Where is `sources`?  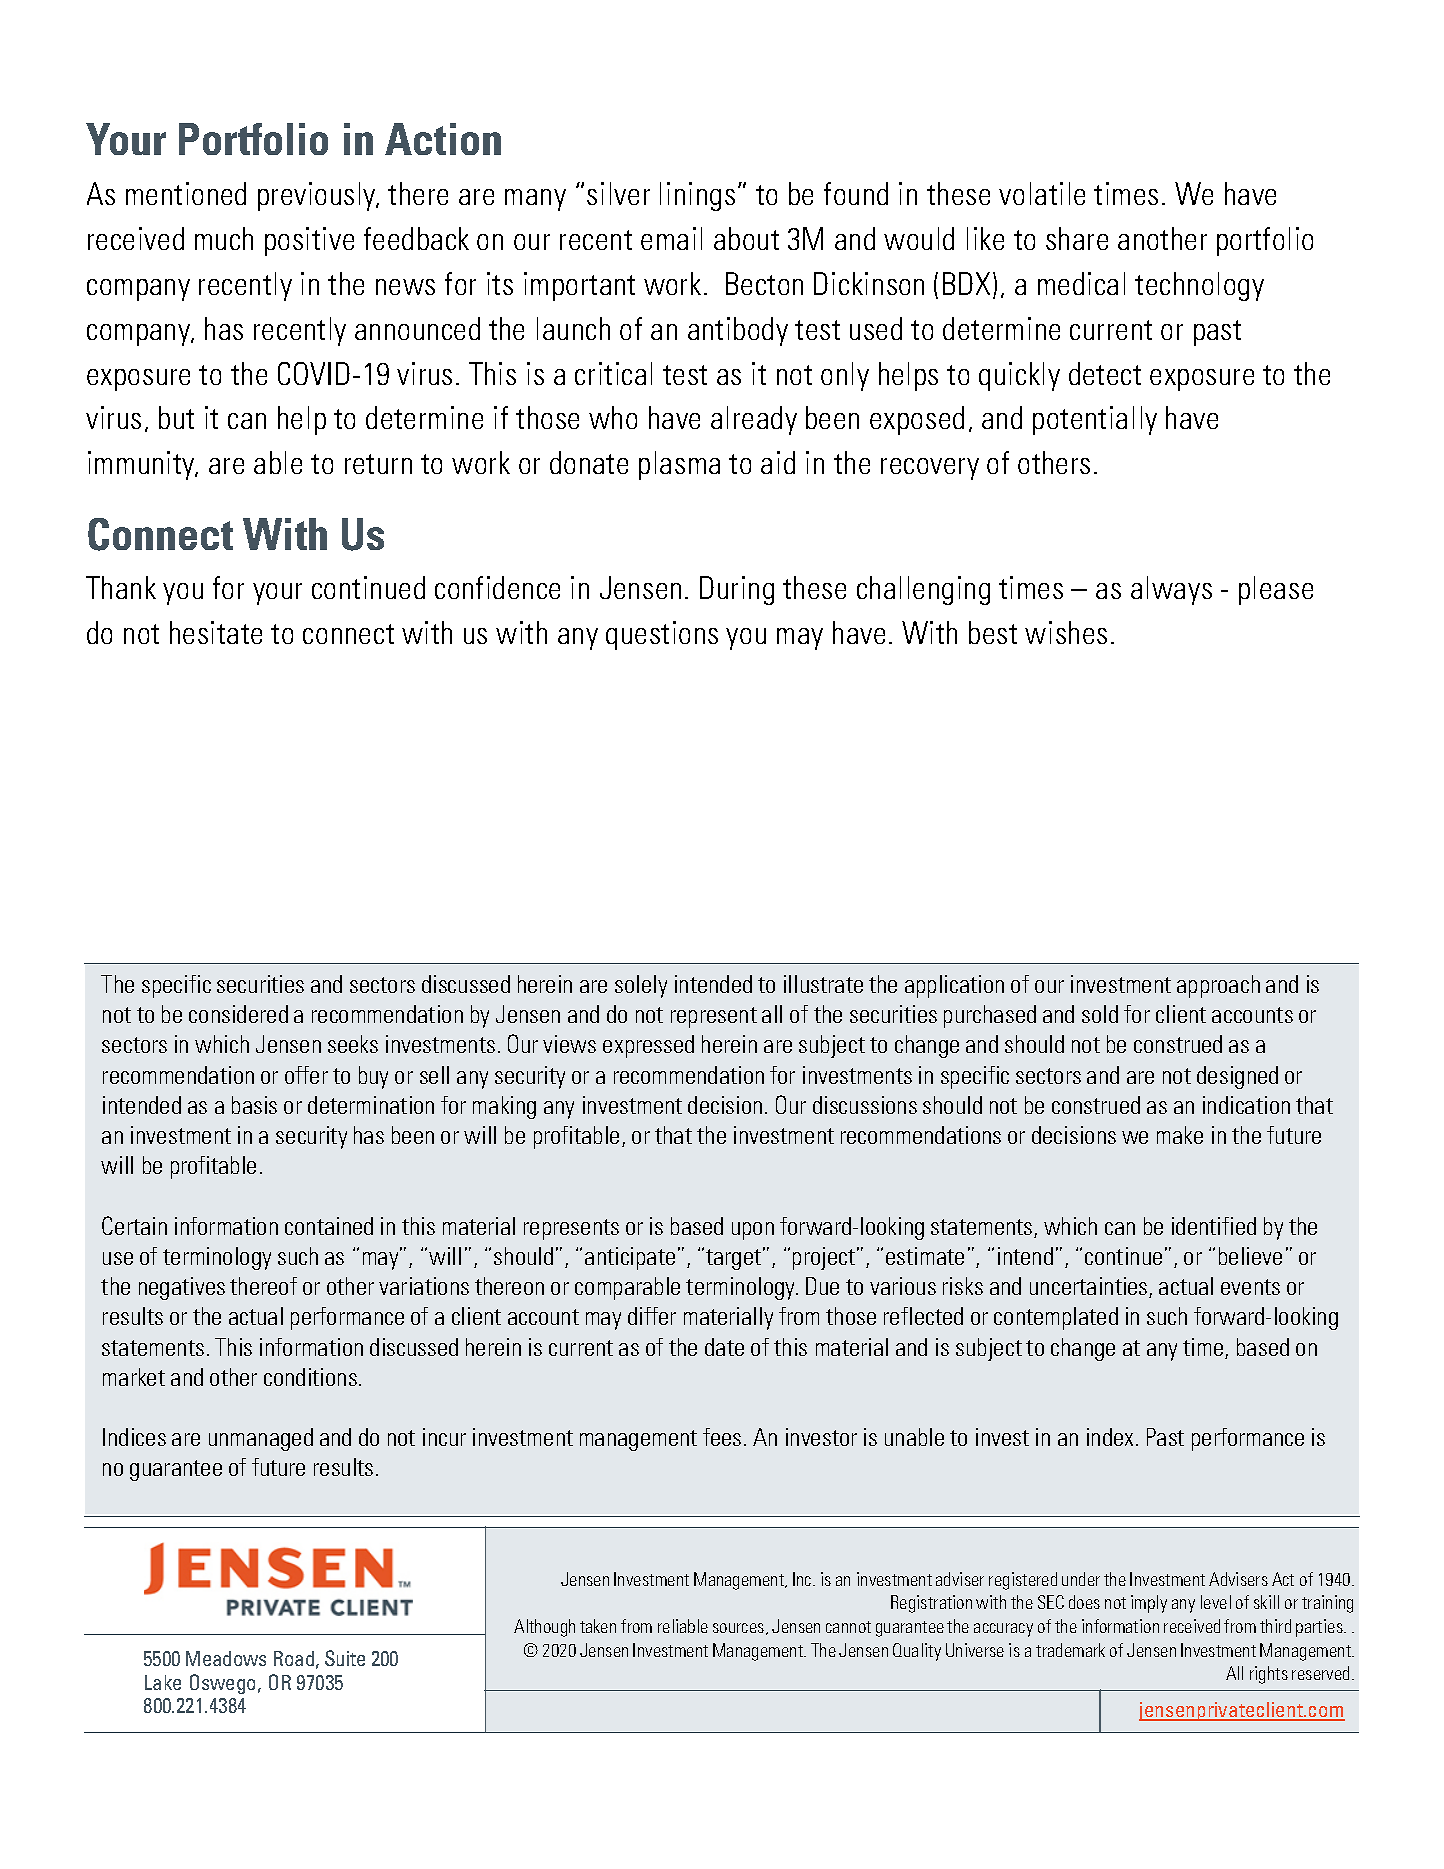
sources is located at coordinates (740, 1629).
